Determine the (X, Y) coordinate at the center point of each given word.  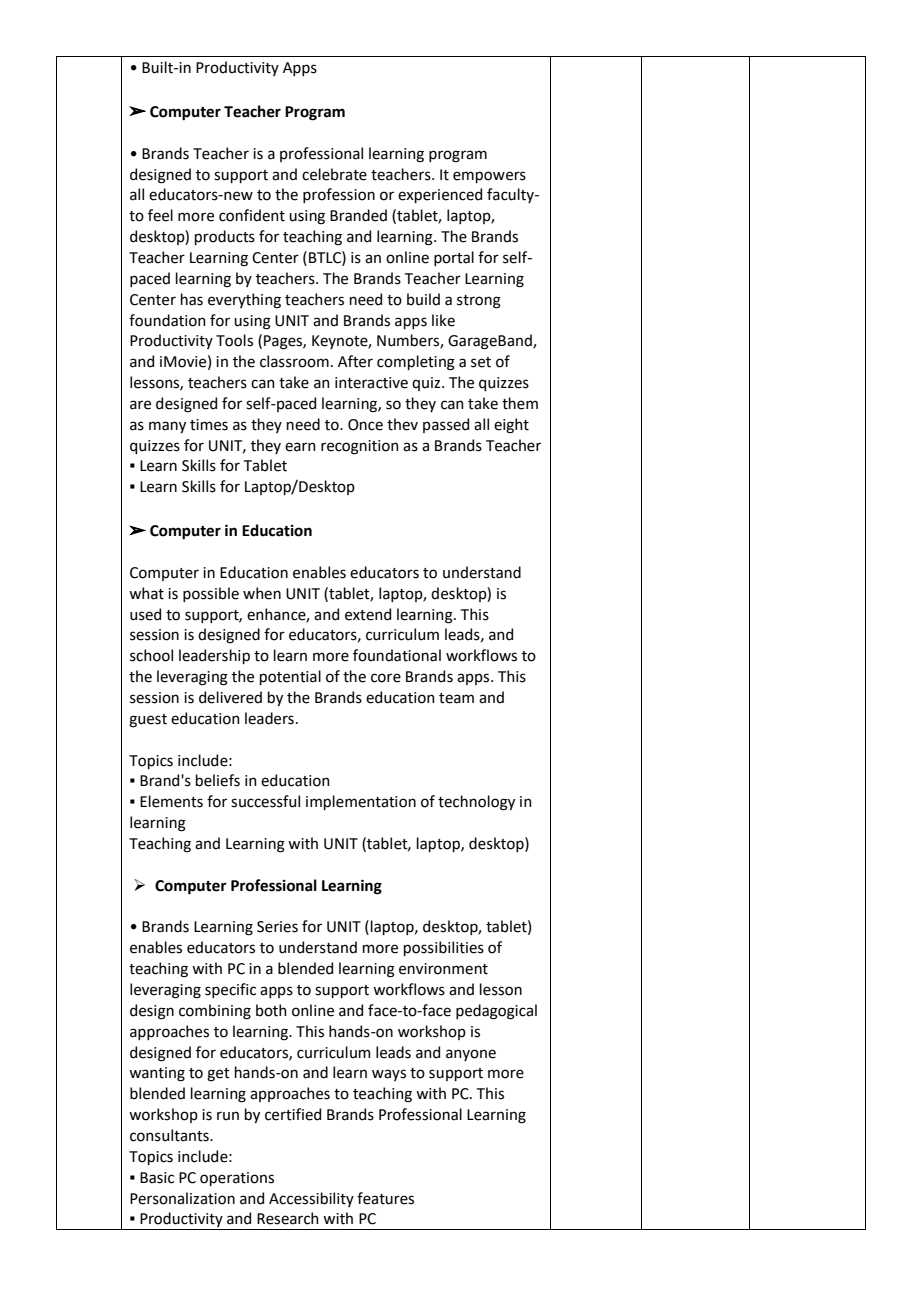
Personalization (182, 1198)
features (385, 1198)
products (225, 237)
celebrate (334, 174)
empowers (489, 177)
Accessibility (311, 1199)
